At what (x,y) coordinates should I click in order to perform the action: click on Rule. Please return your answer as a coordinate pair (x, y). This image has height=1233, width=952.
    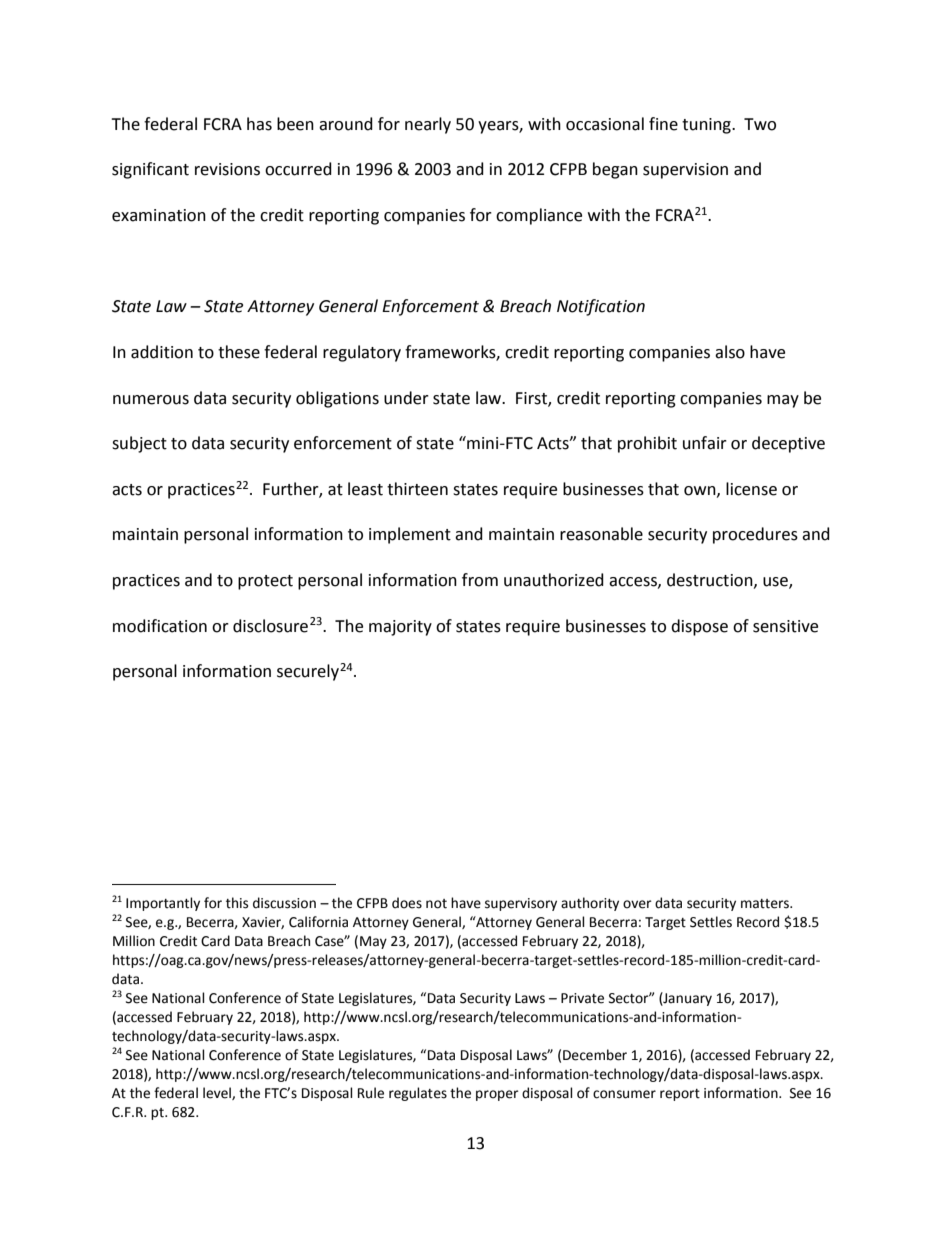
    Looking at the image, I should click on (371, 1093).
